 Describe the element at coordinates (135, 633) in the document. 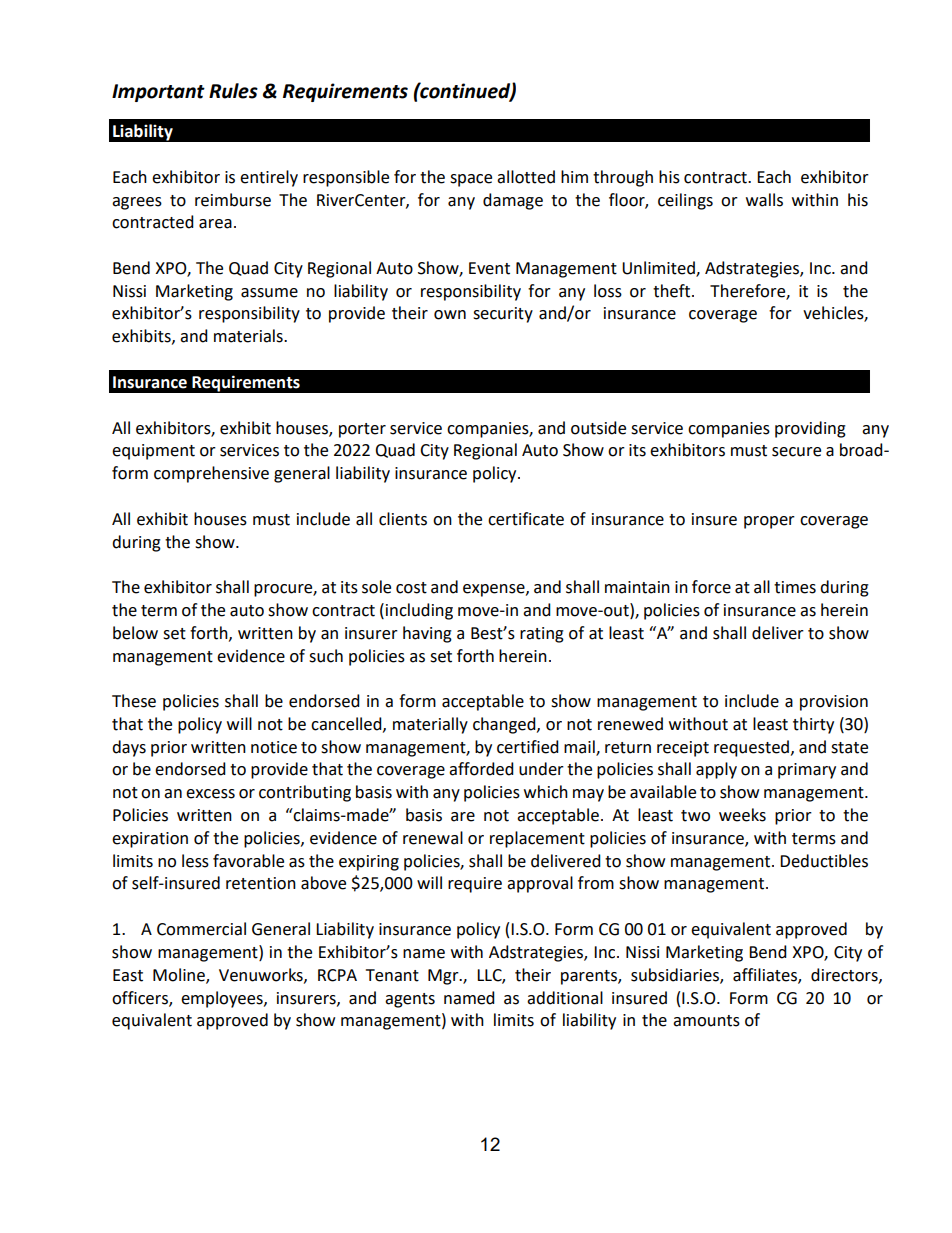

I see `below` at that location.
